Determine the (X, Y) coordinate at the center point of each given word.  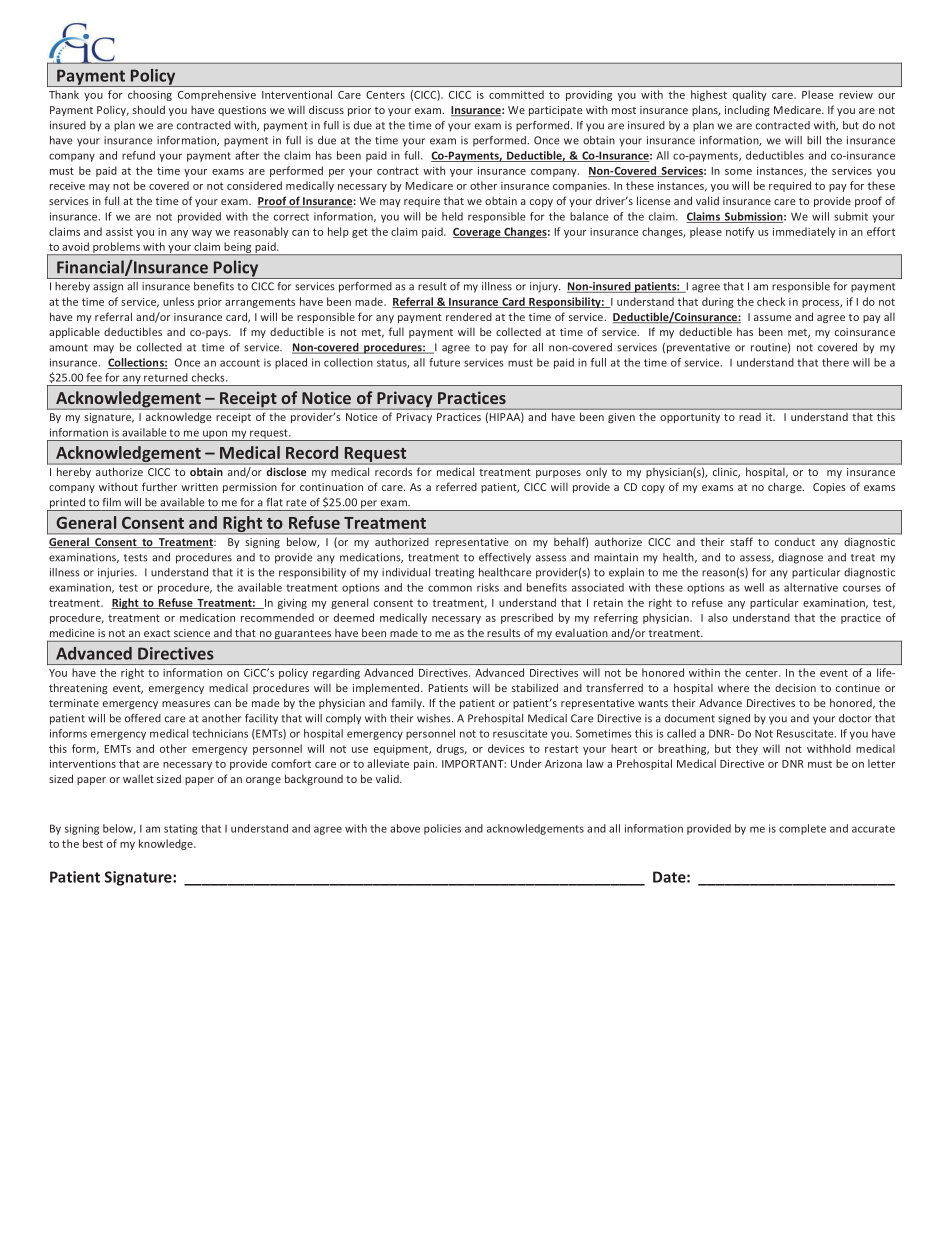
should (149, 109)
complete (802, 829)
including (747, 110)
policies (442, 829)
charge (786, 487)
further (159, 486)
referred (456, 486)
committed (516, 94)
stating (181, 829)
